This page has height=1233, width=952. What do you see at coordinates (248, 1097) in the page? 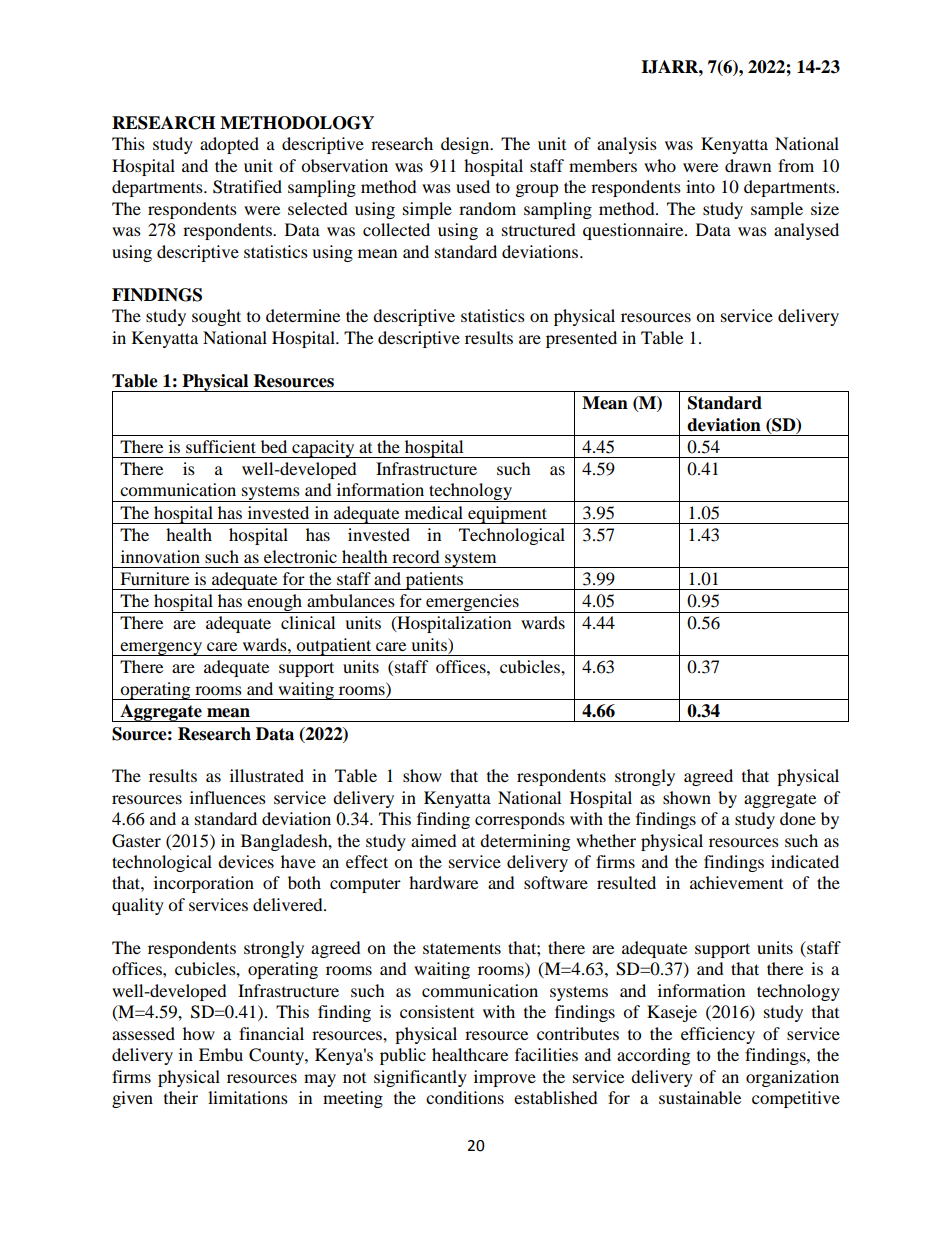
I see `limitations` at bounding box center [248, 1097].
